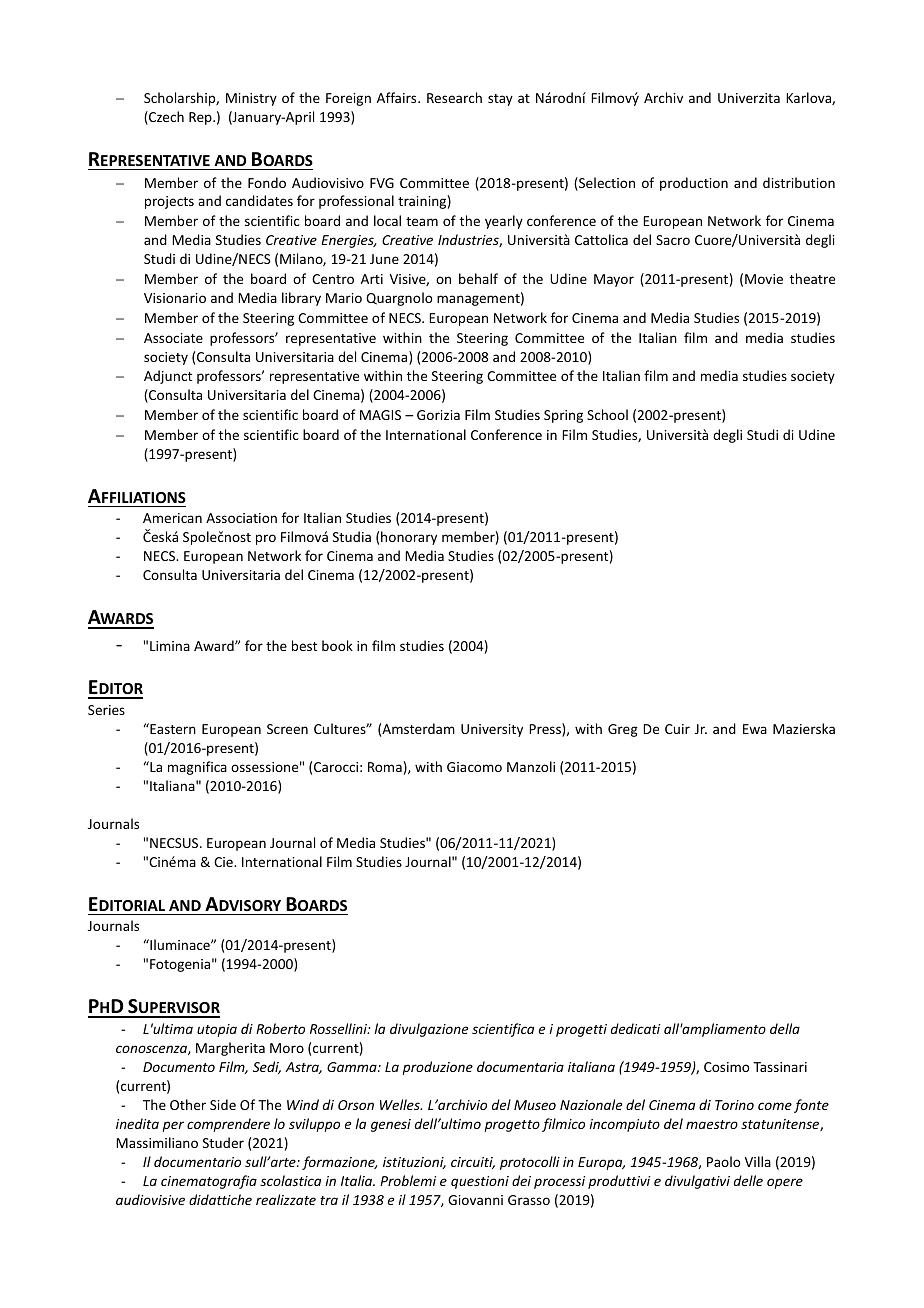 The width and height of the screenshot is (924, 1308). Describe the element at coordinates (475, 1200) in the screenshot. I see `Giovanni` at that location.
